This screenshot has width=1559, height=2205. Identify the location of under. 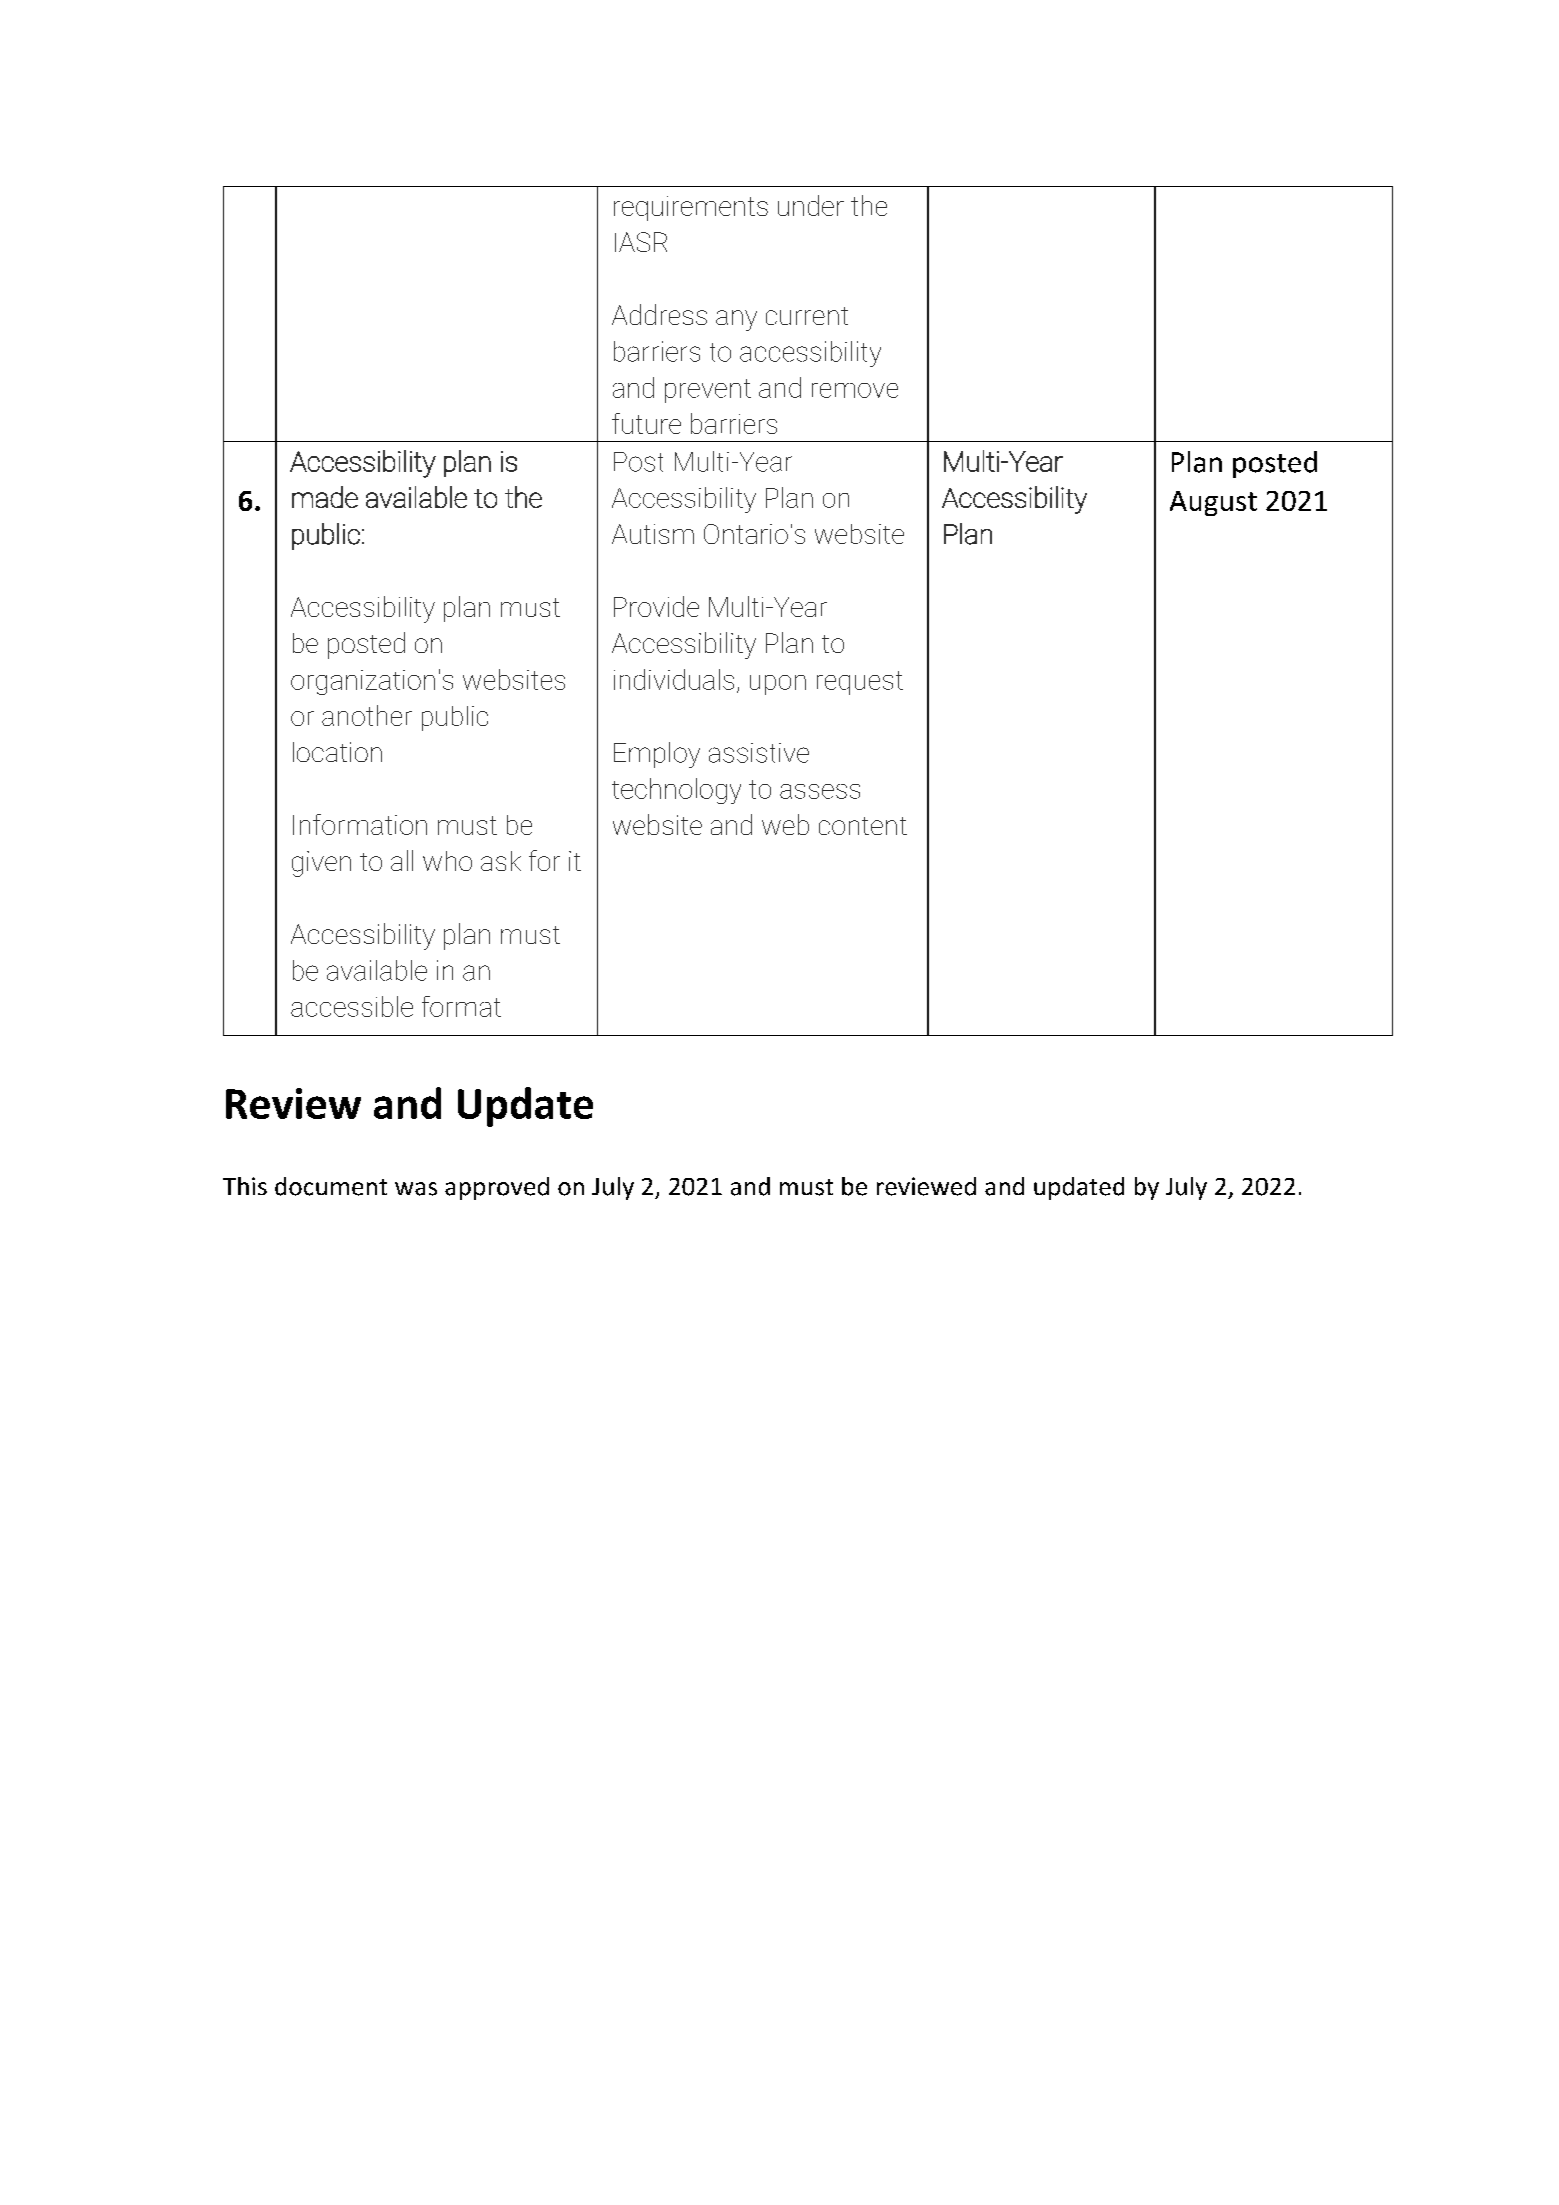
(811, 205).
